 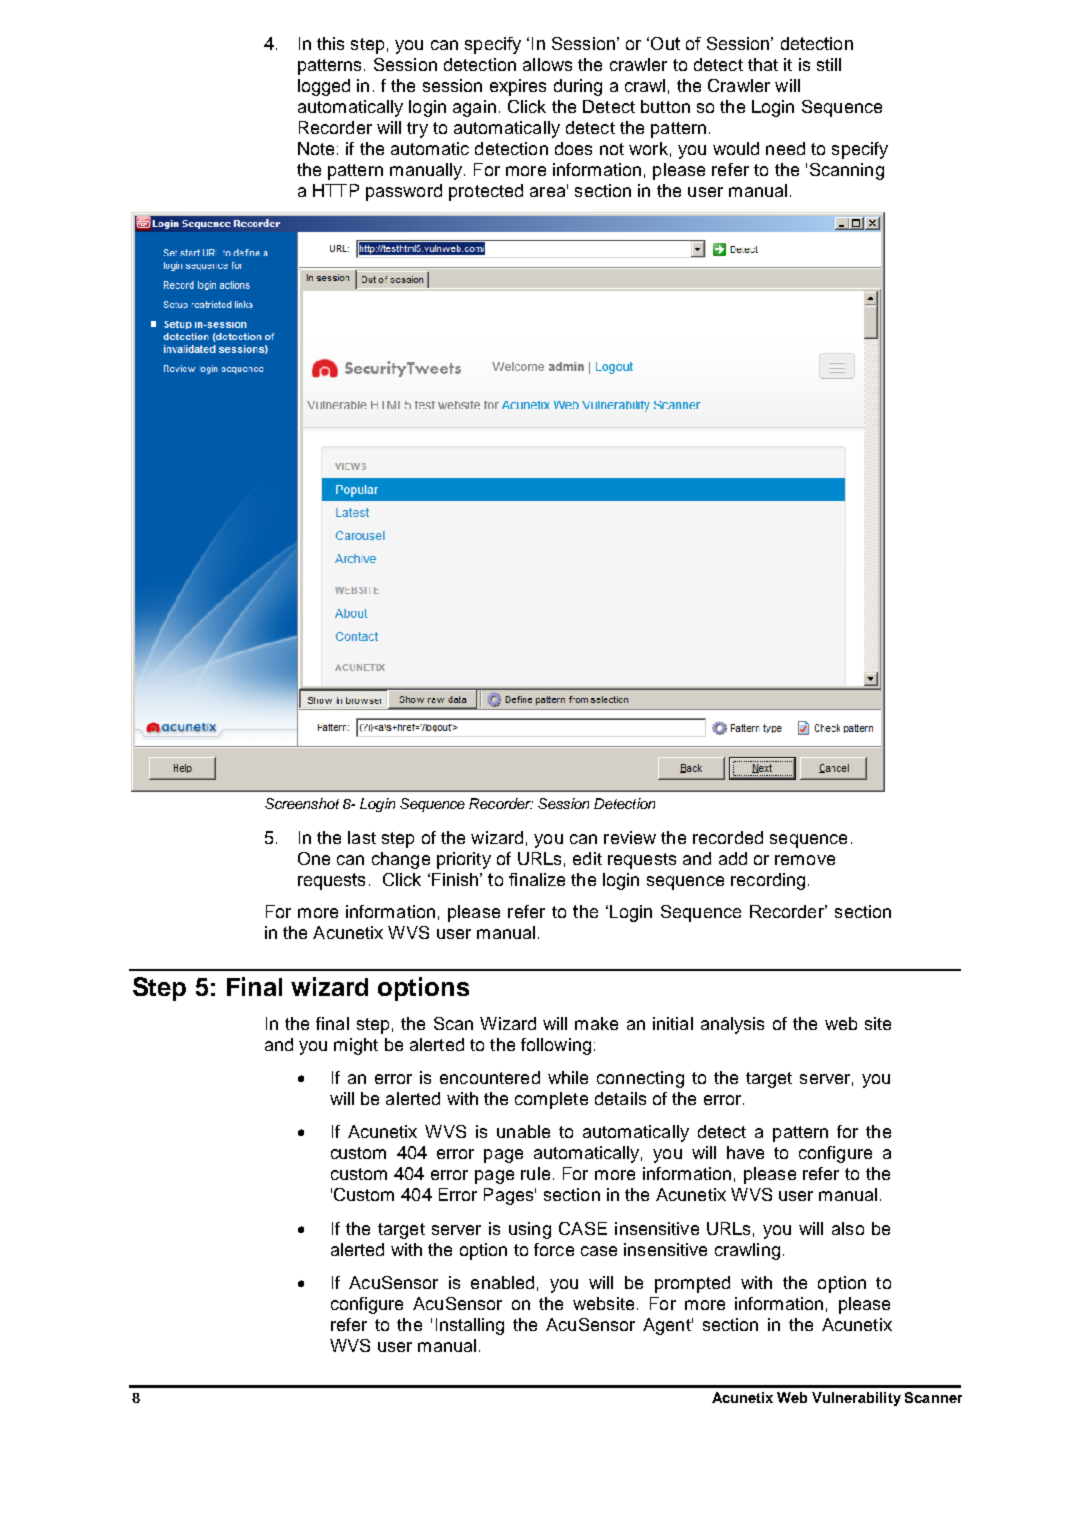 I want to click on force, so click(x=554, y=1249).
